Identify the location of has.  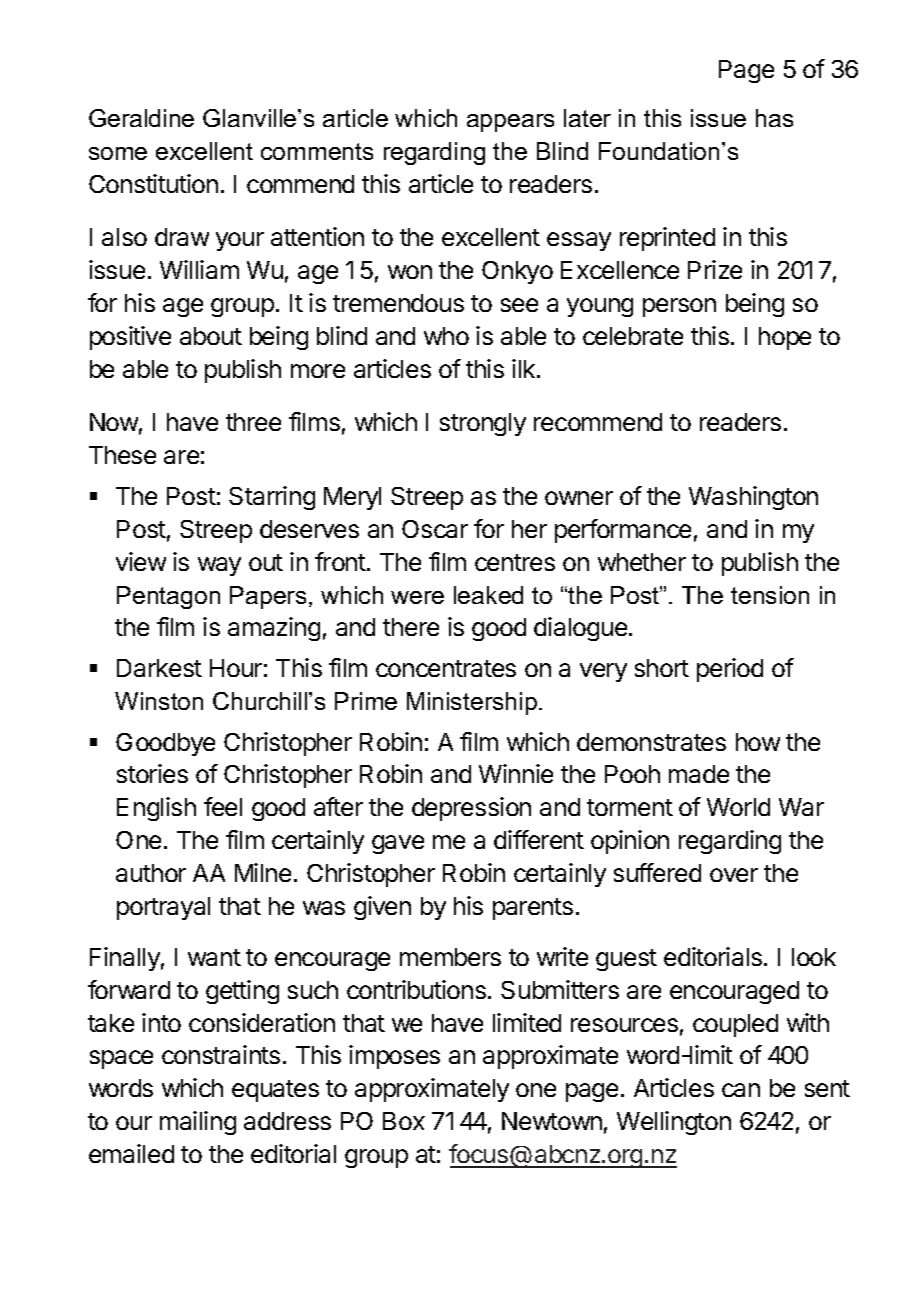
(774, 118).
